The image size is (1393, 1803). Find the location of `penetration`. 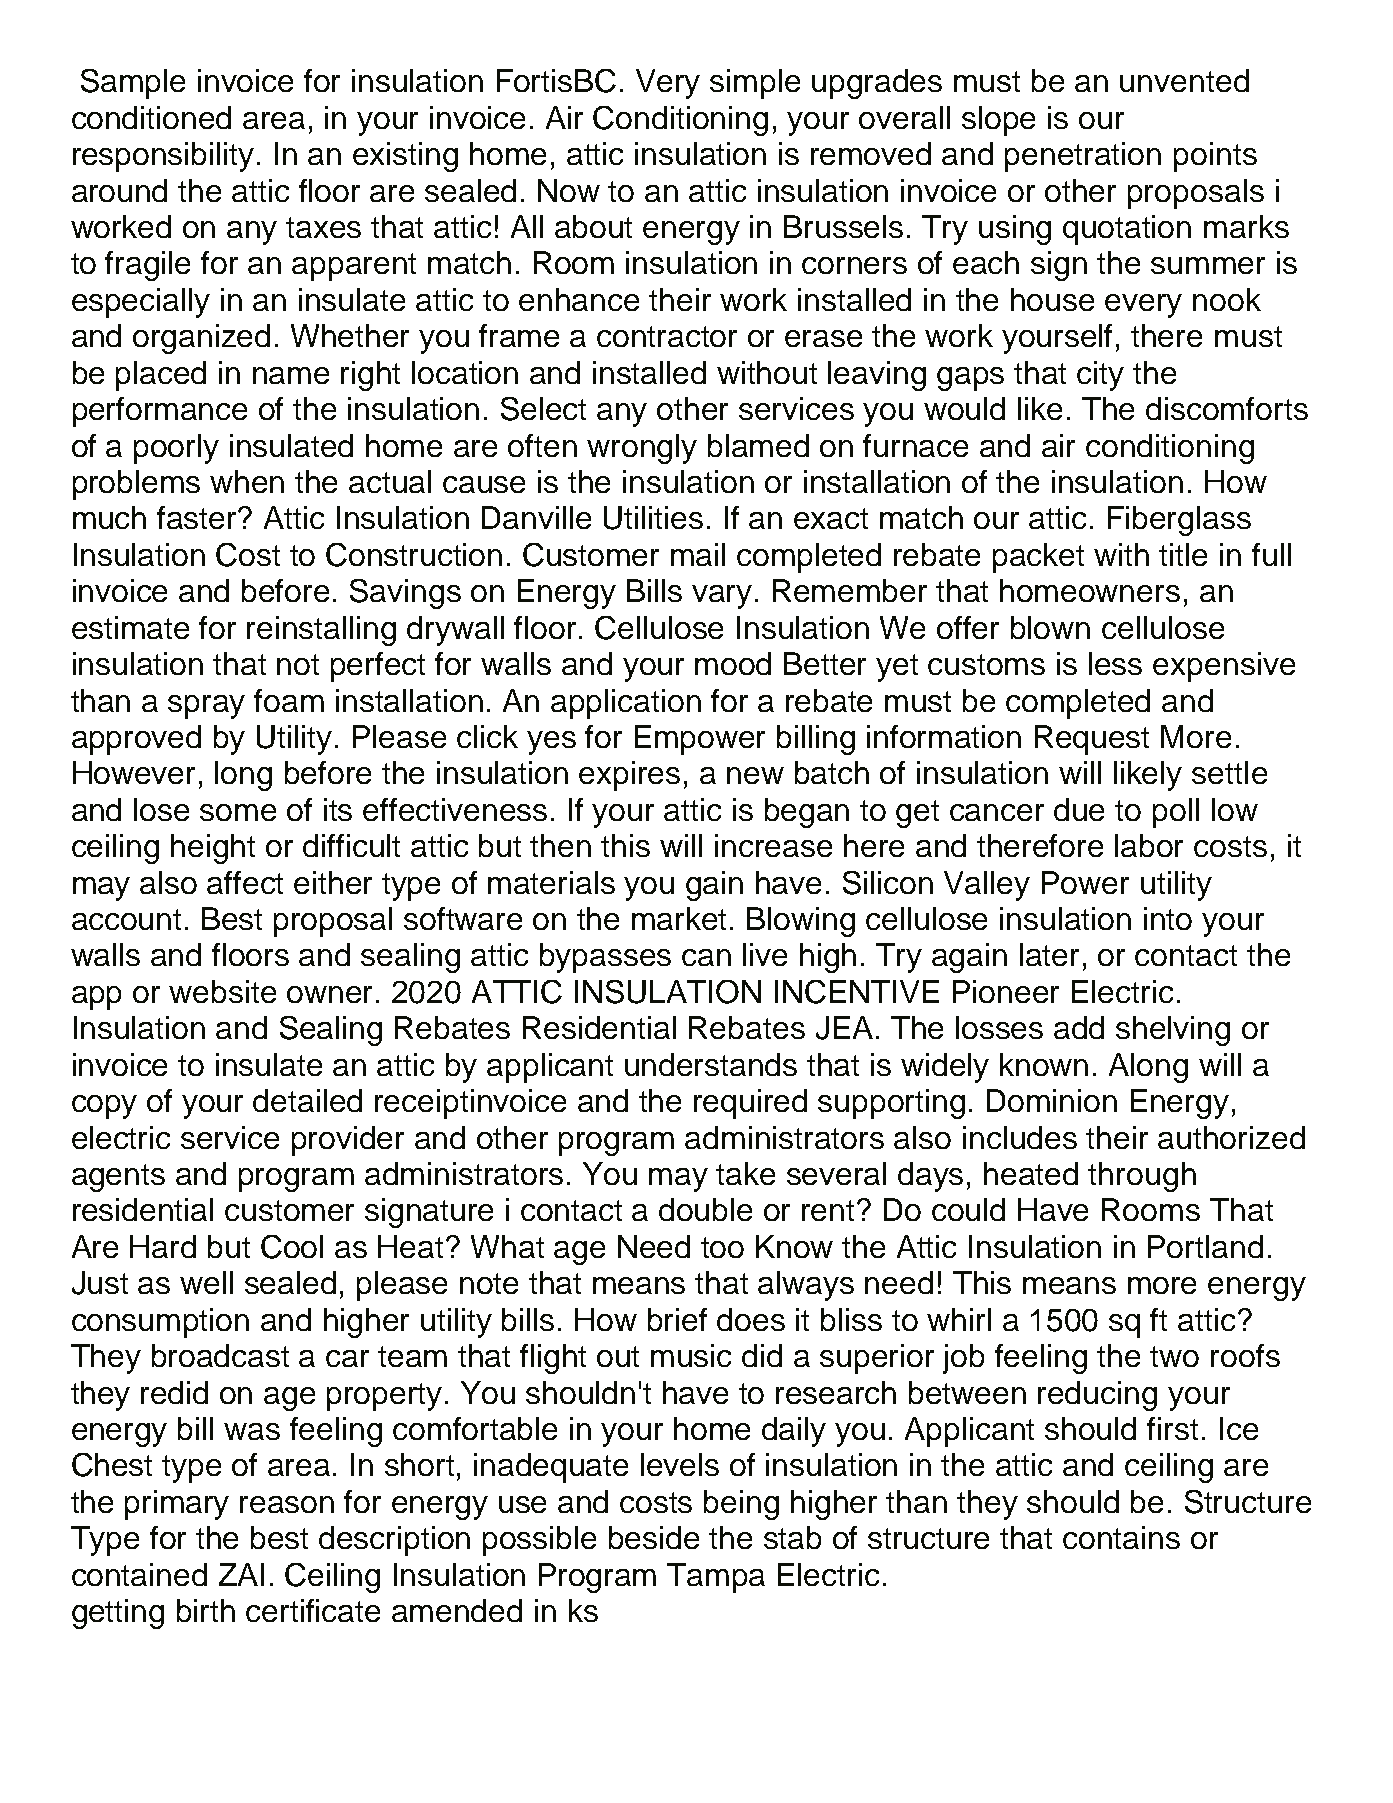

penetration is located at coordinates (1083, 157).
